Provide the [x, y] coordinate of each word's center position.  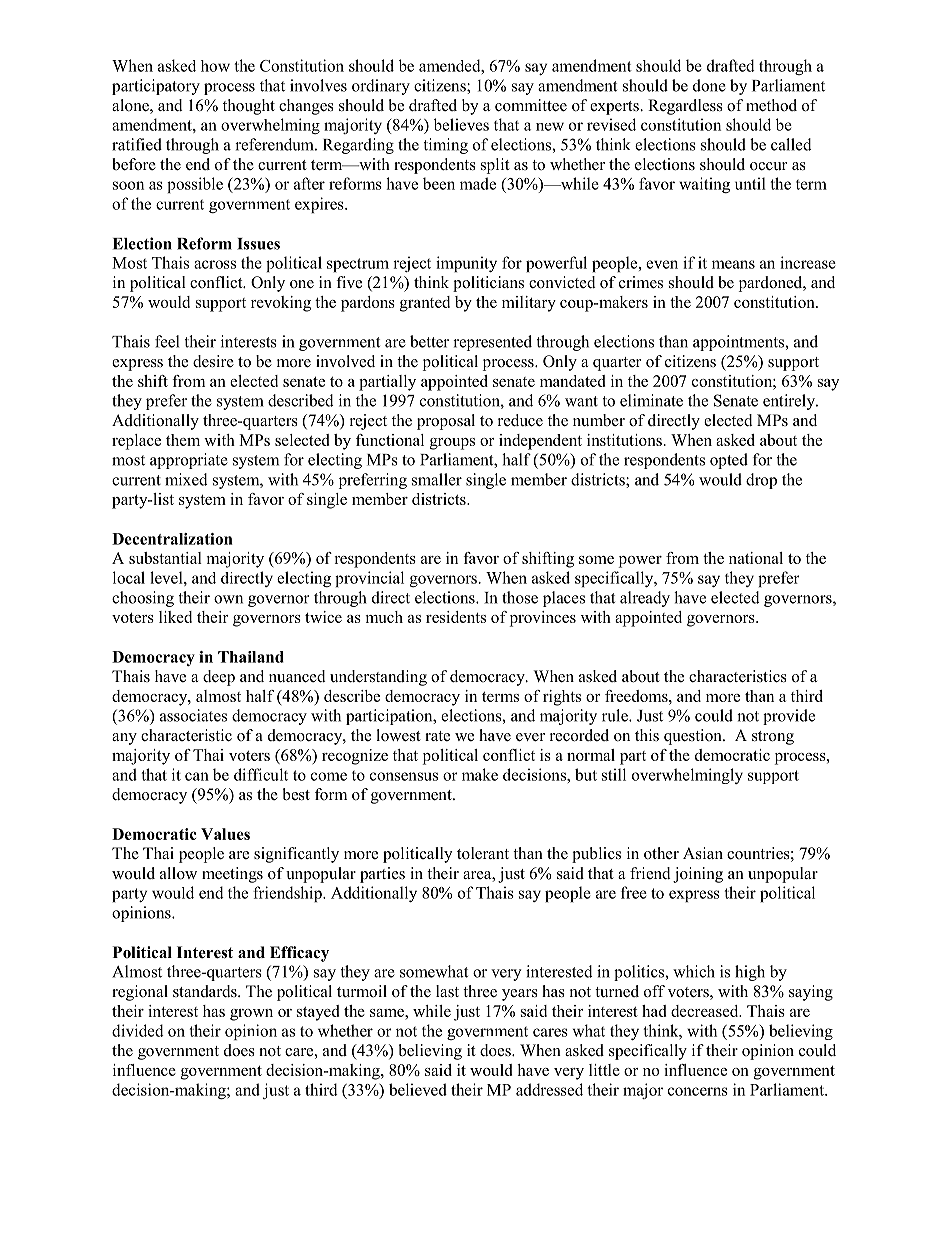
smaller [437, 479]
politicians [488, 284]
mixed [186, 479]
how [215, 66]
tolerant [483, 853]
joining [698, 875]
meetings [232, 875]
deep [219, 678]
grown [251, 1015]
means [733, 264]
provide [789, 717]
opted [729, 461]
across [215, 264]
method [771, 105]
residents [456, 617]
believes [461, 124]
